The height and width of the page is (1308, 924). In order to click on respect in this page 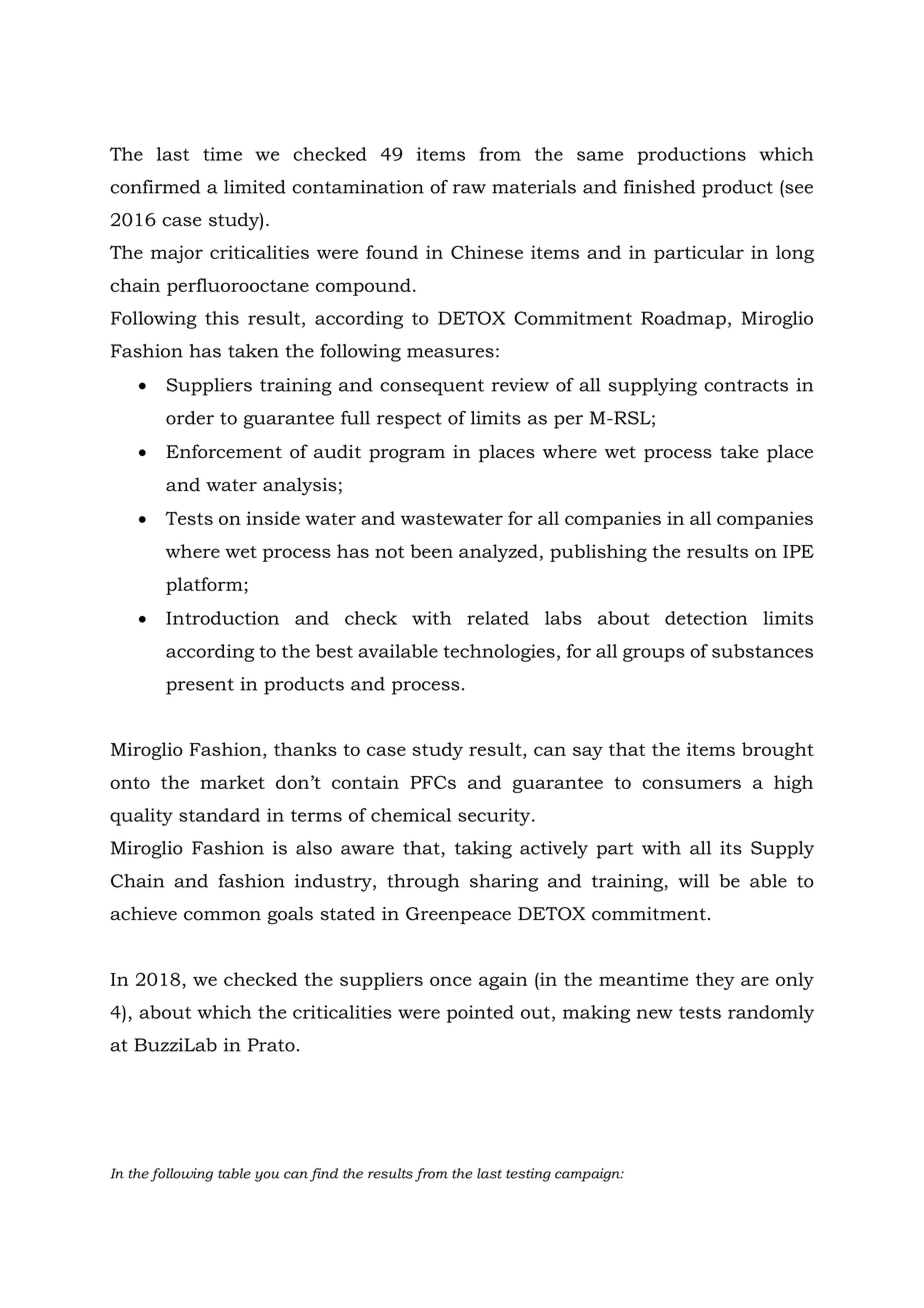, I will do `click(409, 420)`.
